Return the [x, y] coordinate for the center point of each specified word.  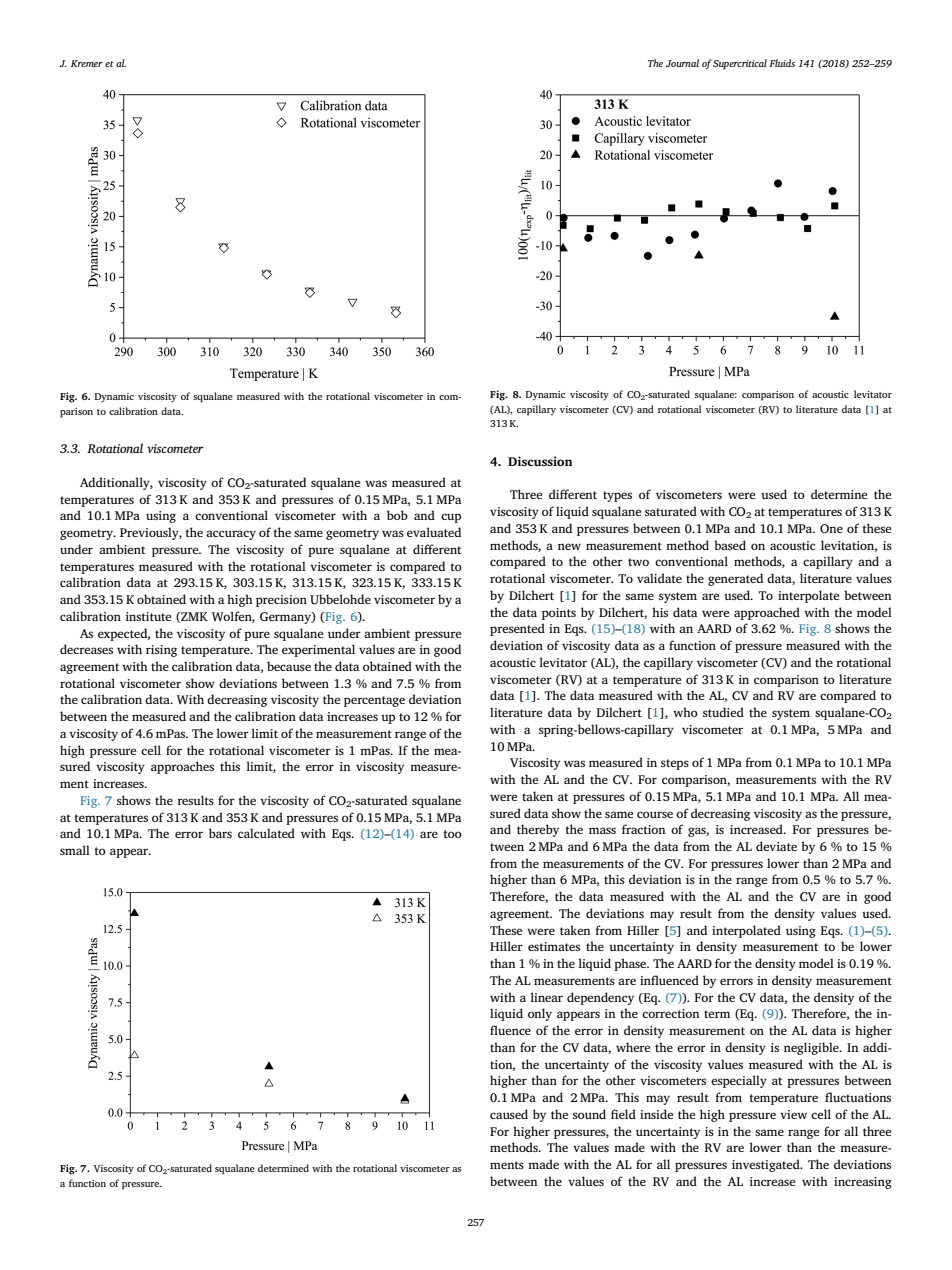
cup [451, 518]
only [540, 1014]
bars [220, 833]
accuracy [231, 535]
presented [517, 629]
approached [767, 613]
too [452, 834]
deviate [776, 846]
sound [589, 1114]
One [831, 529]
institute [148, 616]
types [617, 496]
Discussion [540, 461]
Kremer [87, 63]
